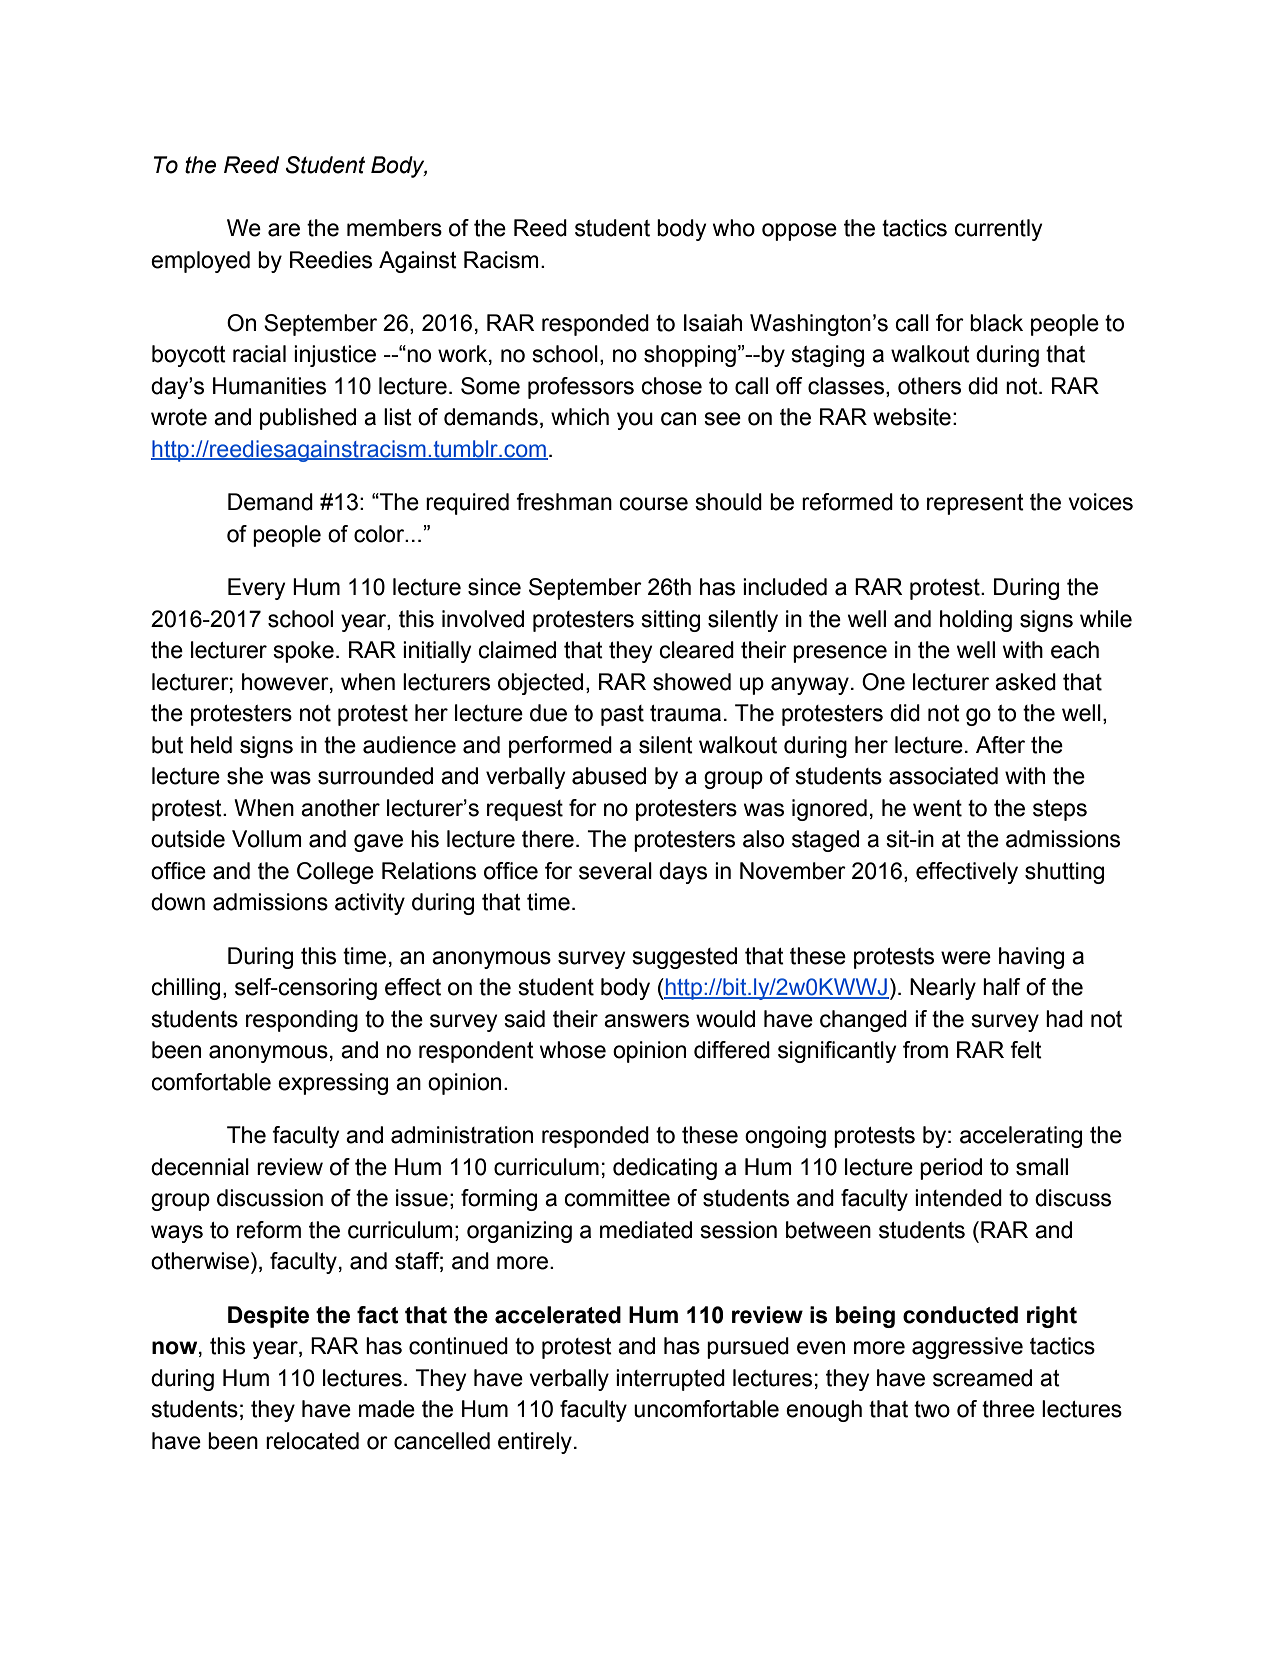 The width and height of the document is (1285, 1663). I want to click on employed, so click(200, 262).
